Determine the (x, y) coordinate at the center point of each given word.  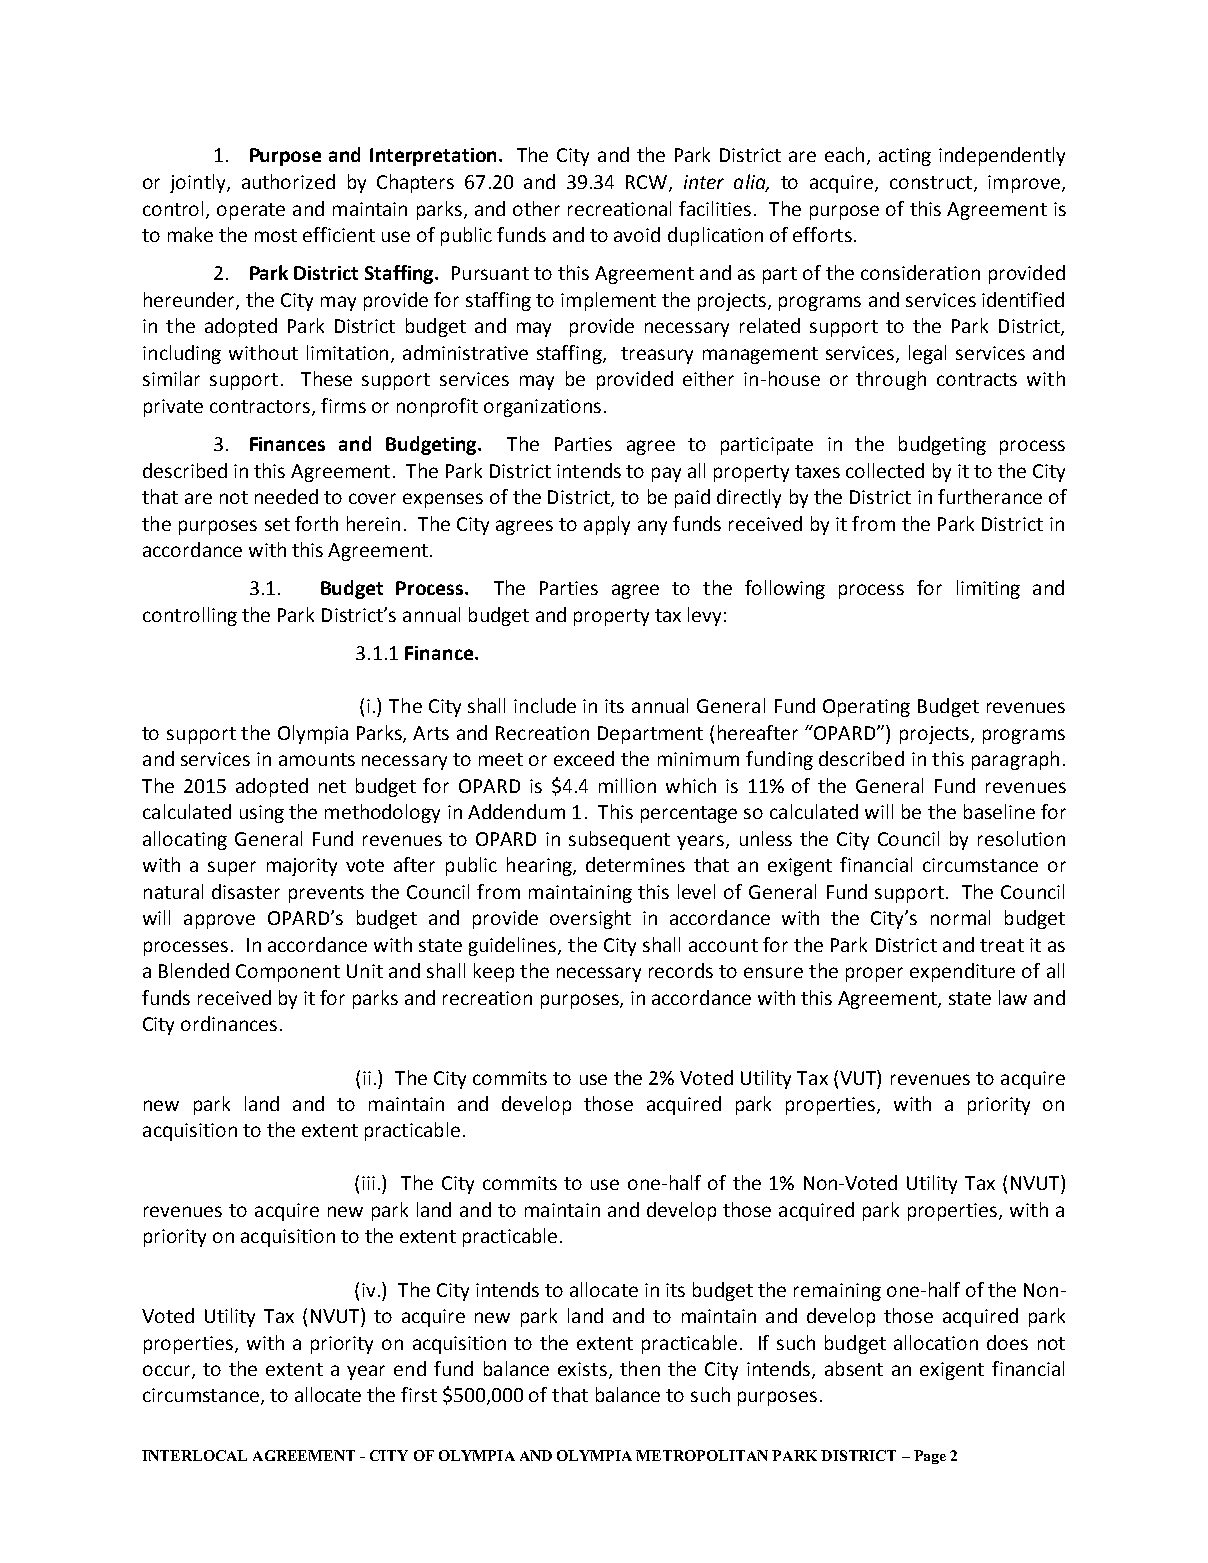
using (262, 814)
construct (931, 182)
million (627, 785)
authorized (288, 181)
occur (168, 1372)
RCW (646, 182)
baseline (999, 811)
